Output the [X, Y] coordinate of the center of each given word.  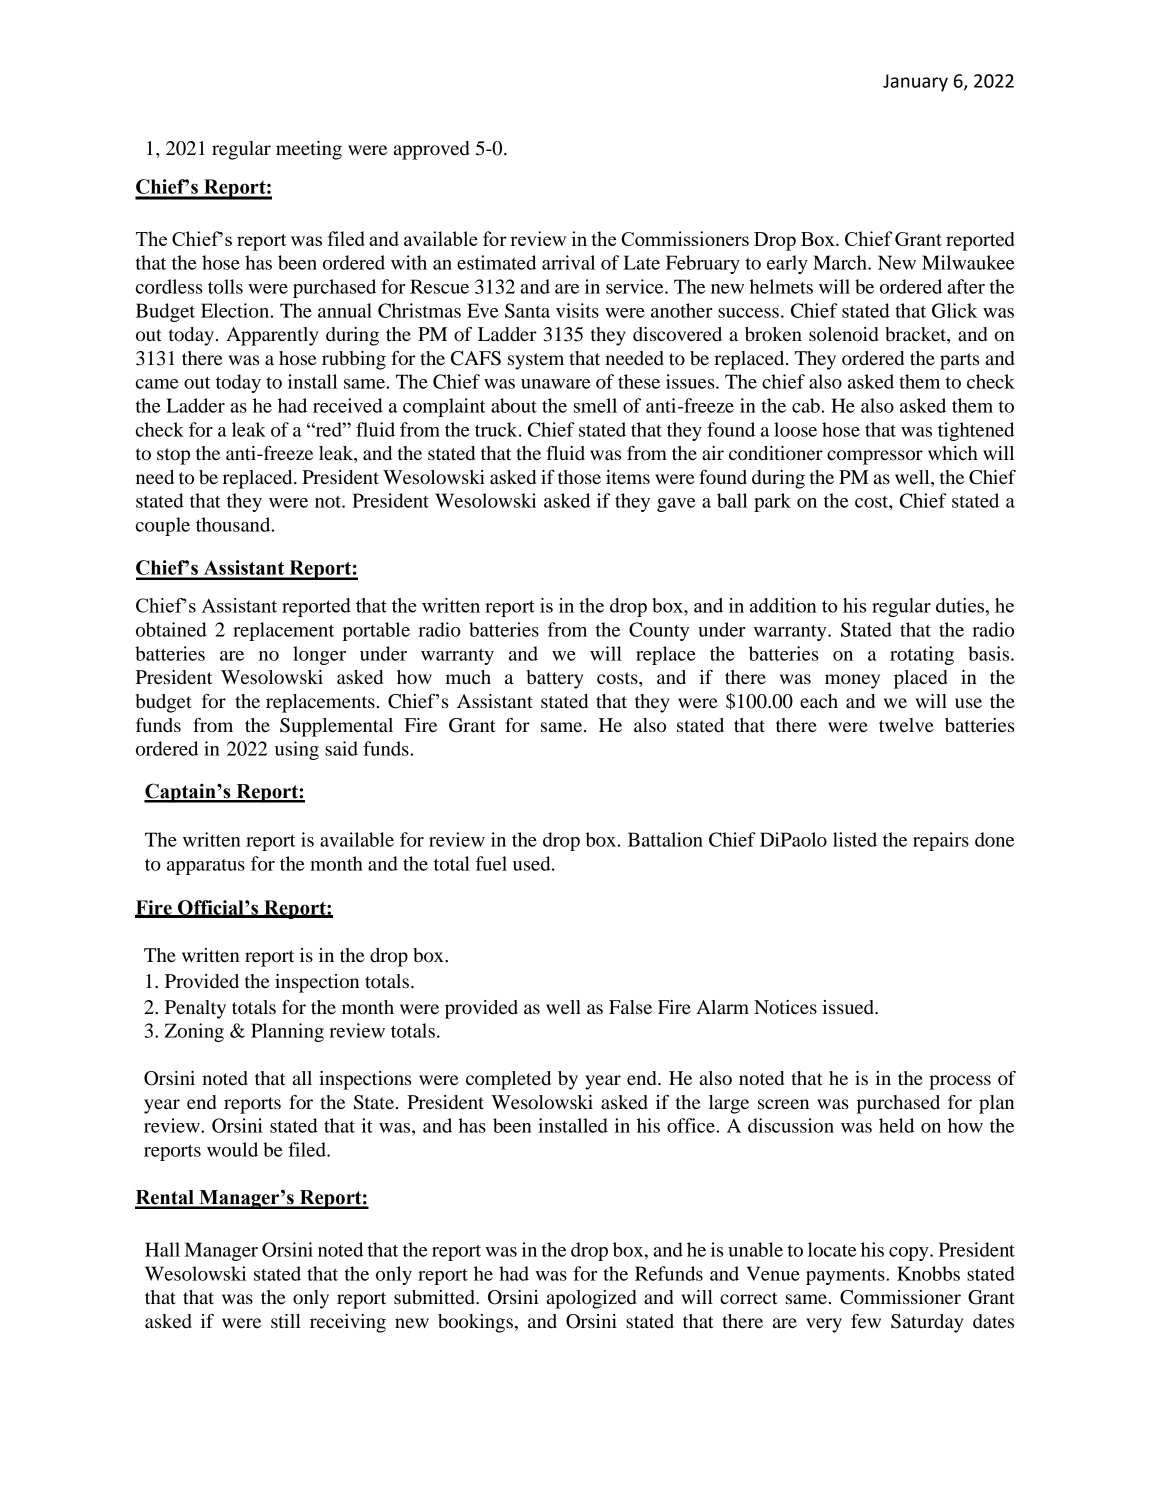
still [286, 1321]
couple [163, 526]
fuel [491, 863]
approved [431, 150]
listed [855, 839]
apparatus [206, 867]
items [628, 477]
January [915, 83]
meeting [309, 150]
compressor [875, 457]
